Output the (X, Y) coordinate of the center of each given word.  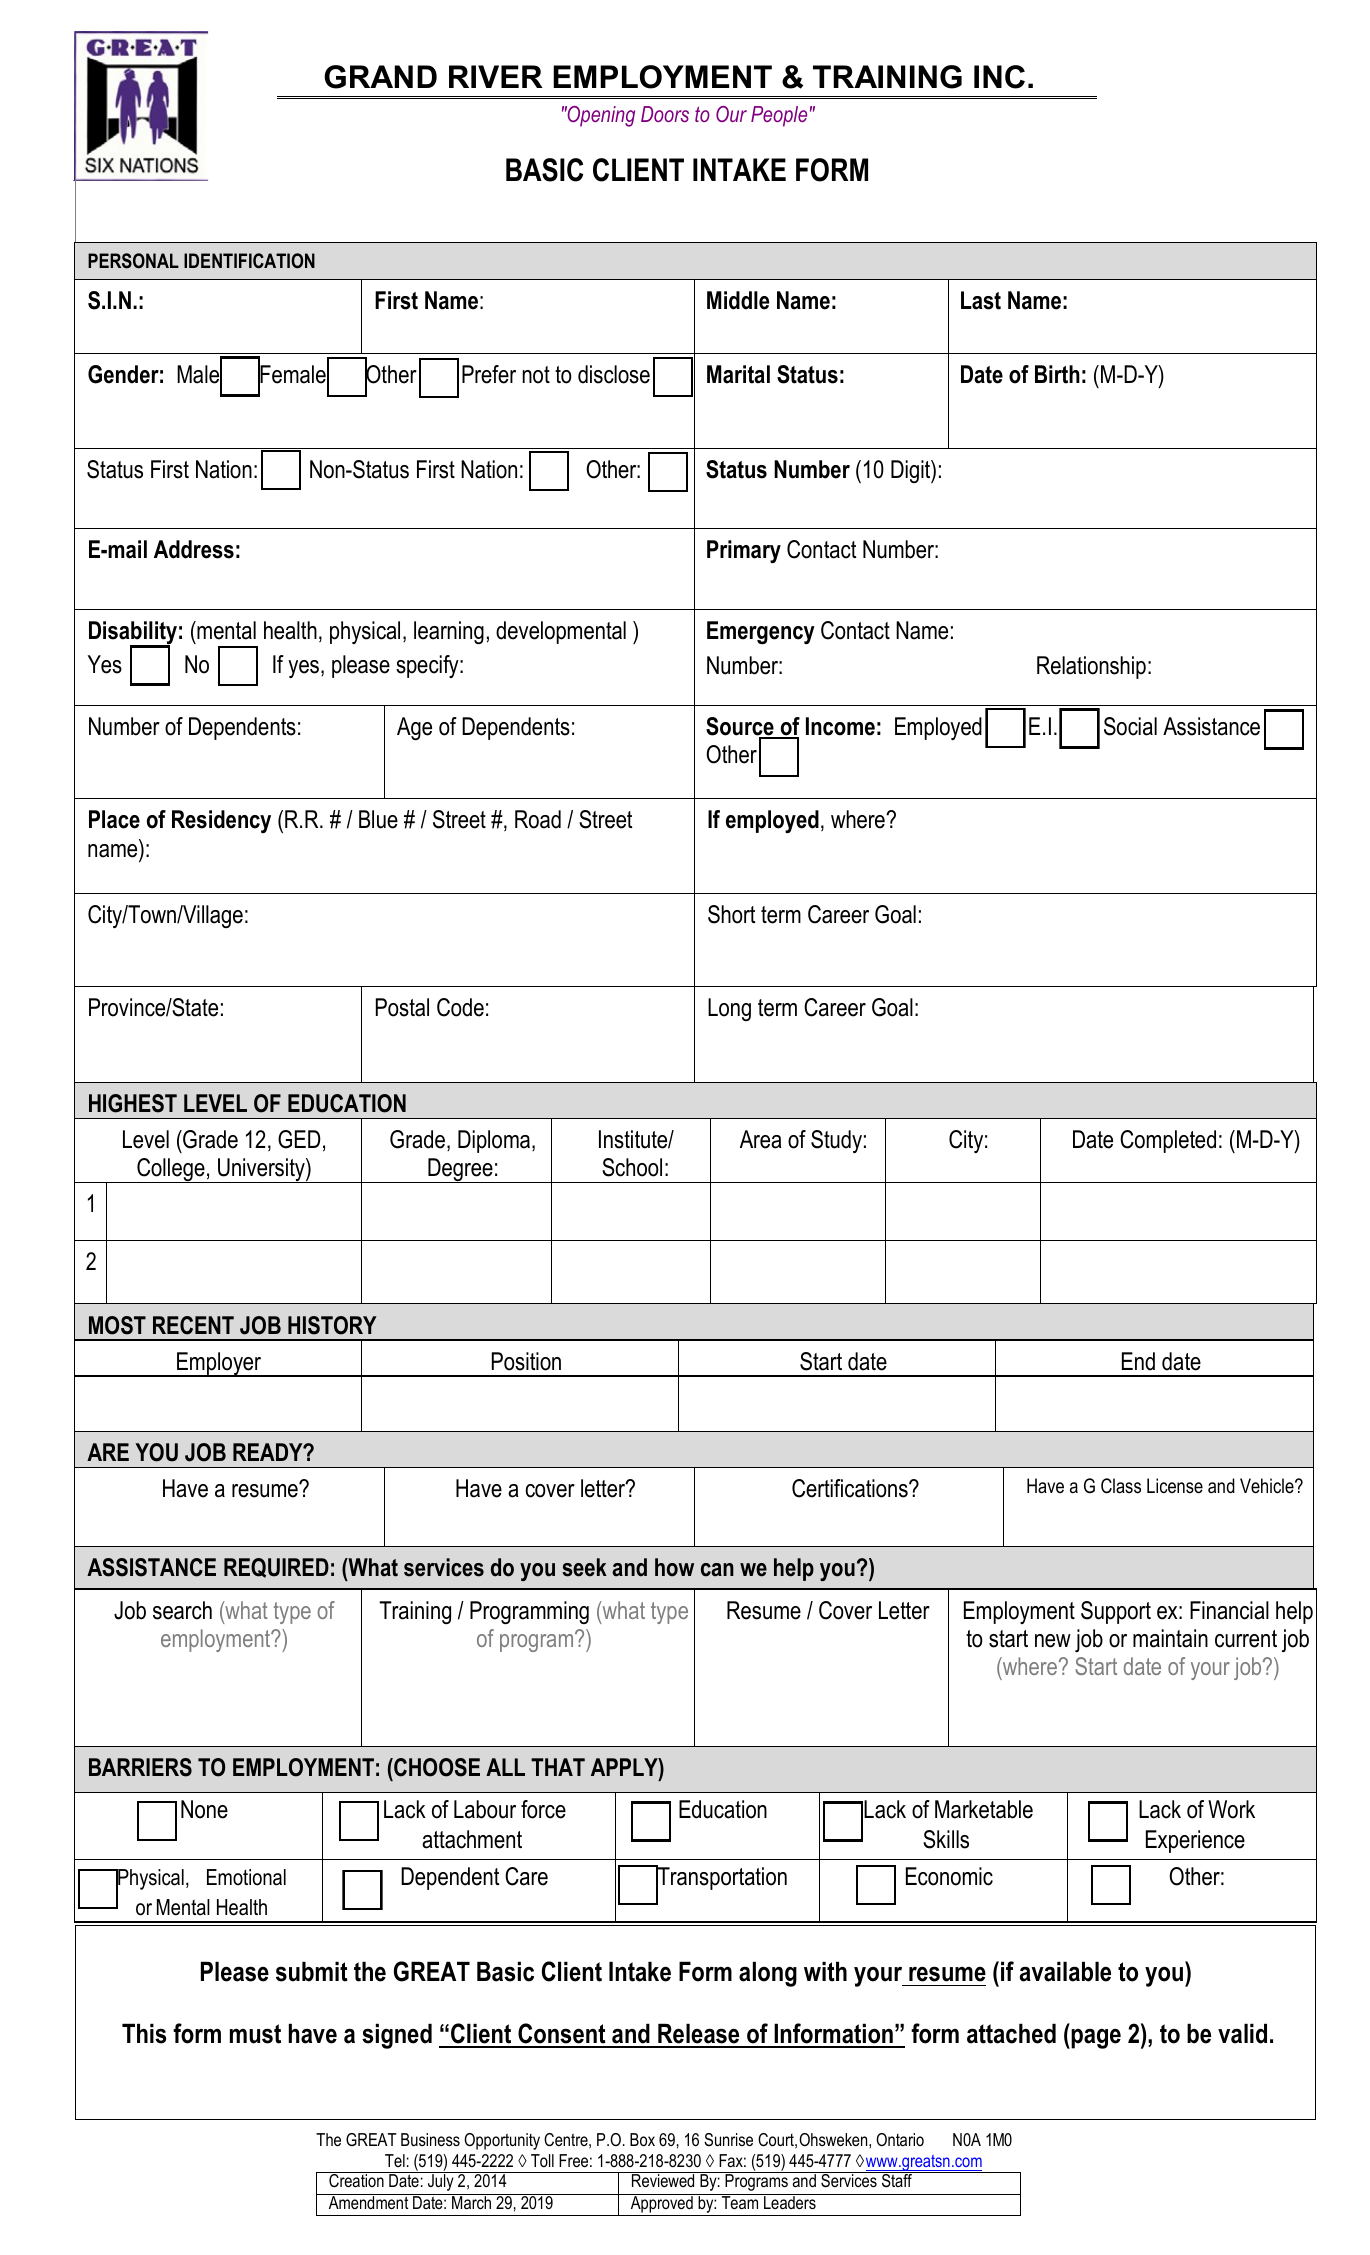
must (255, 2034)
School (632, 1167)
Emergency (761, 632)
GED (299, 1139)
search (182, 1610)
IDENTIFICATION (249, 261)
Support (1116, 1612)
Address (194, 549)
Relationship (1091, 667)
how (674, 1567)
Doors (665, 114)
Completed (1168, 1141)
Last (981, 300)
